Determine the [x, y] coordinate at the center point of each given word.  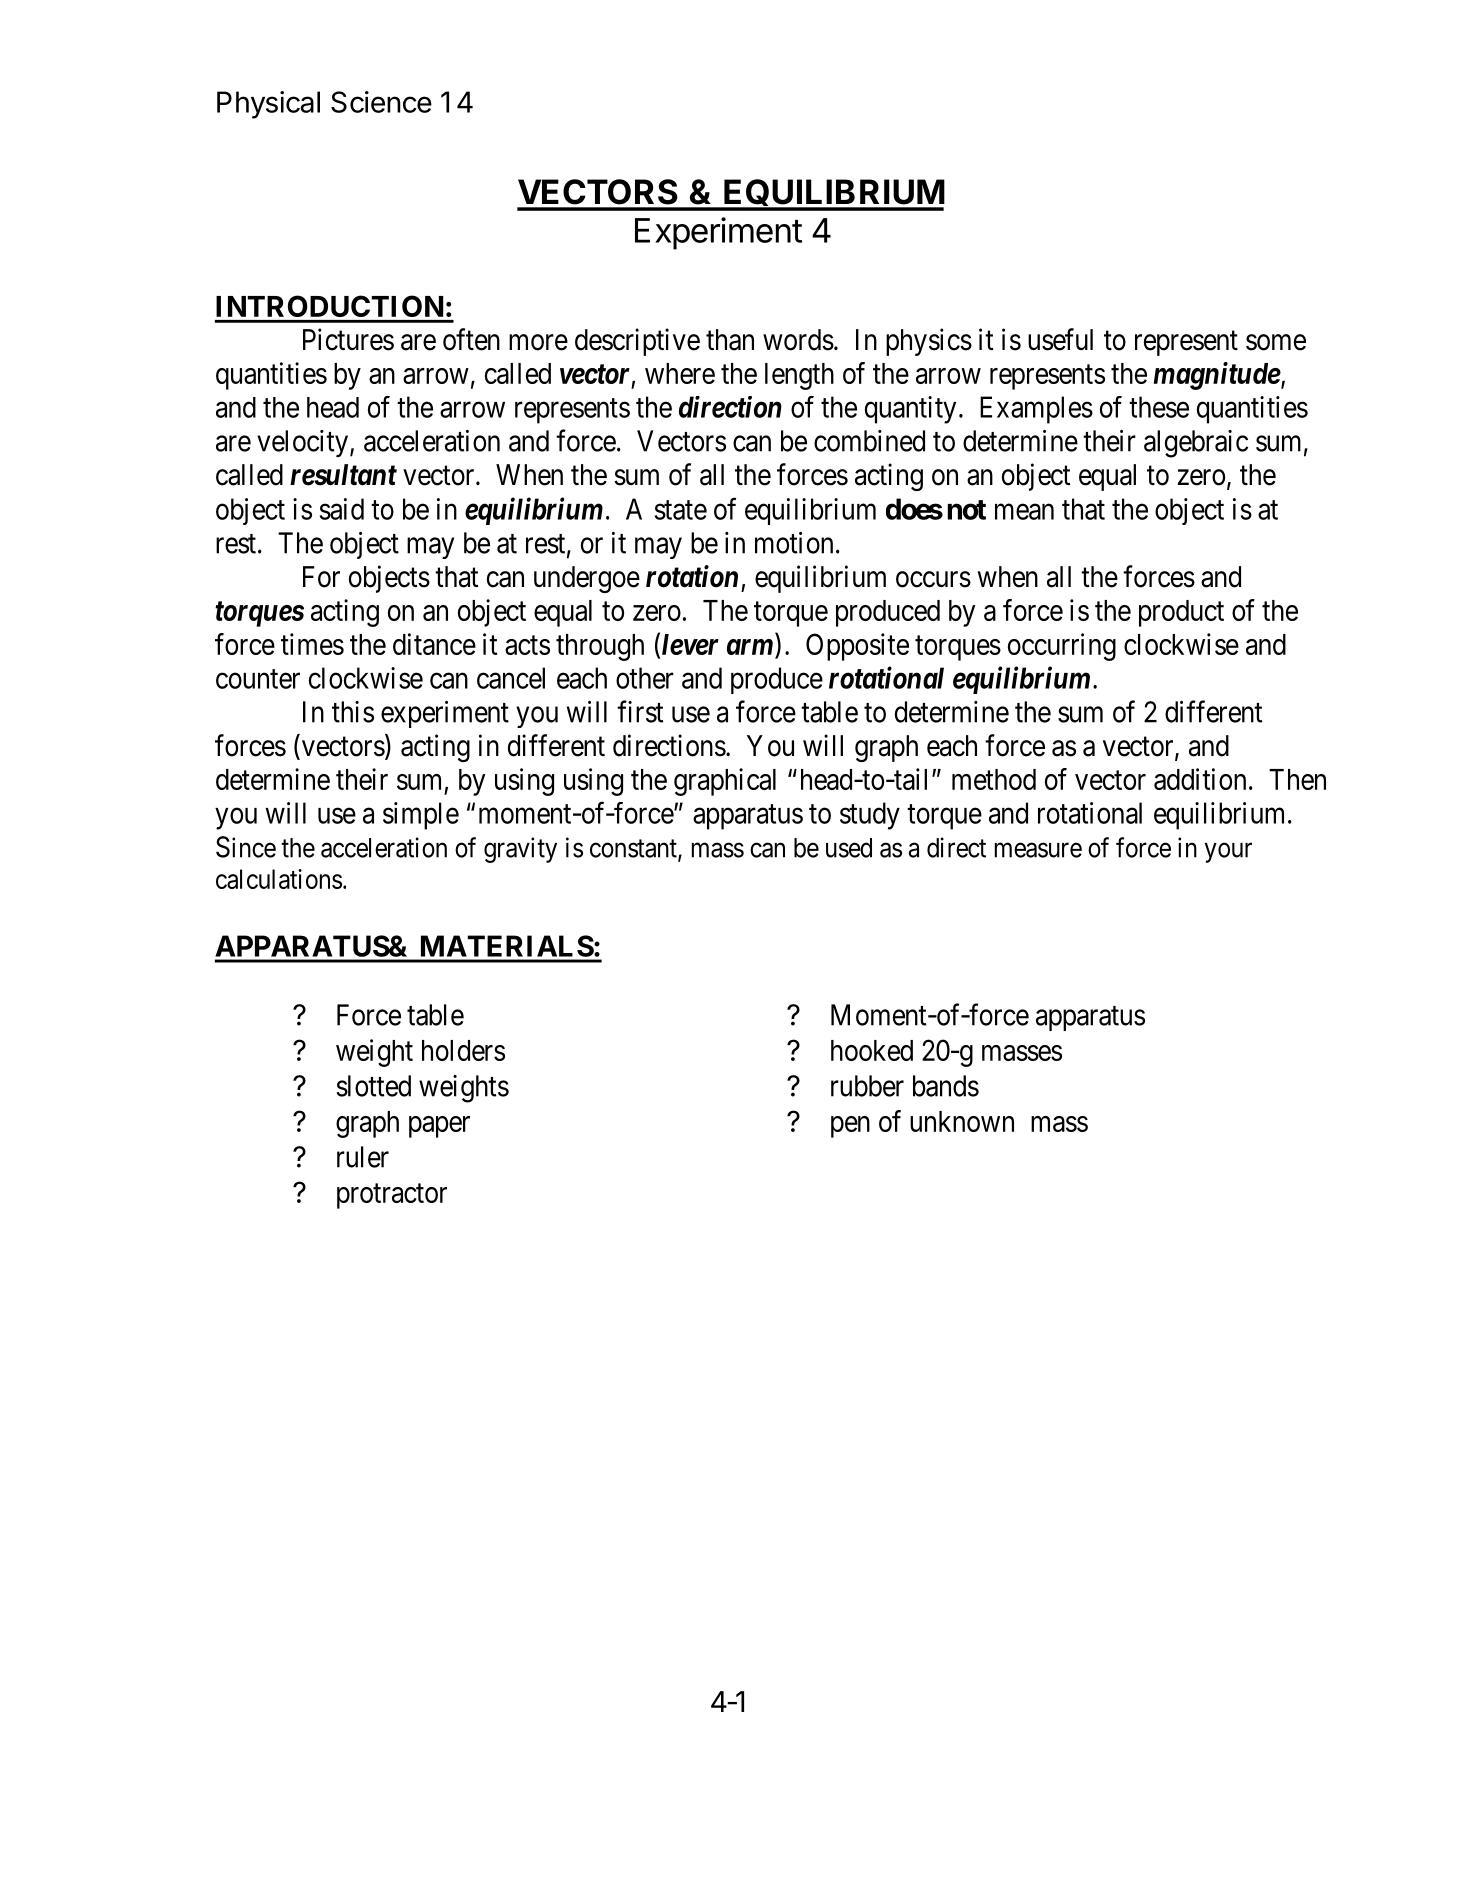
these [1159, 407]
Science [381, 102]
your [1228, 853]
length [799, 376]
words [798, 340]
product [1181, 613]
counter [258, 679]
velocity [304, 443]
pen [850, 1127]
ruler [363, 1157]
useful [1060, 339]
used [849, 848]
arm [750, 647]
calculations [279, 879]
